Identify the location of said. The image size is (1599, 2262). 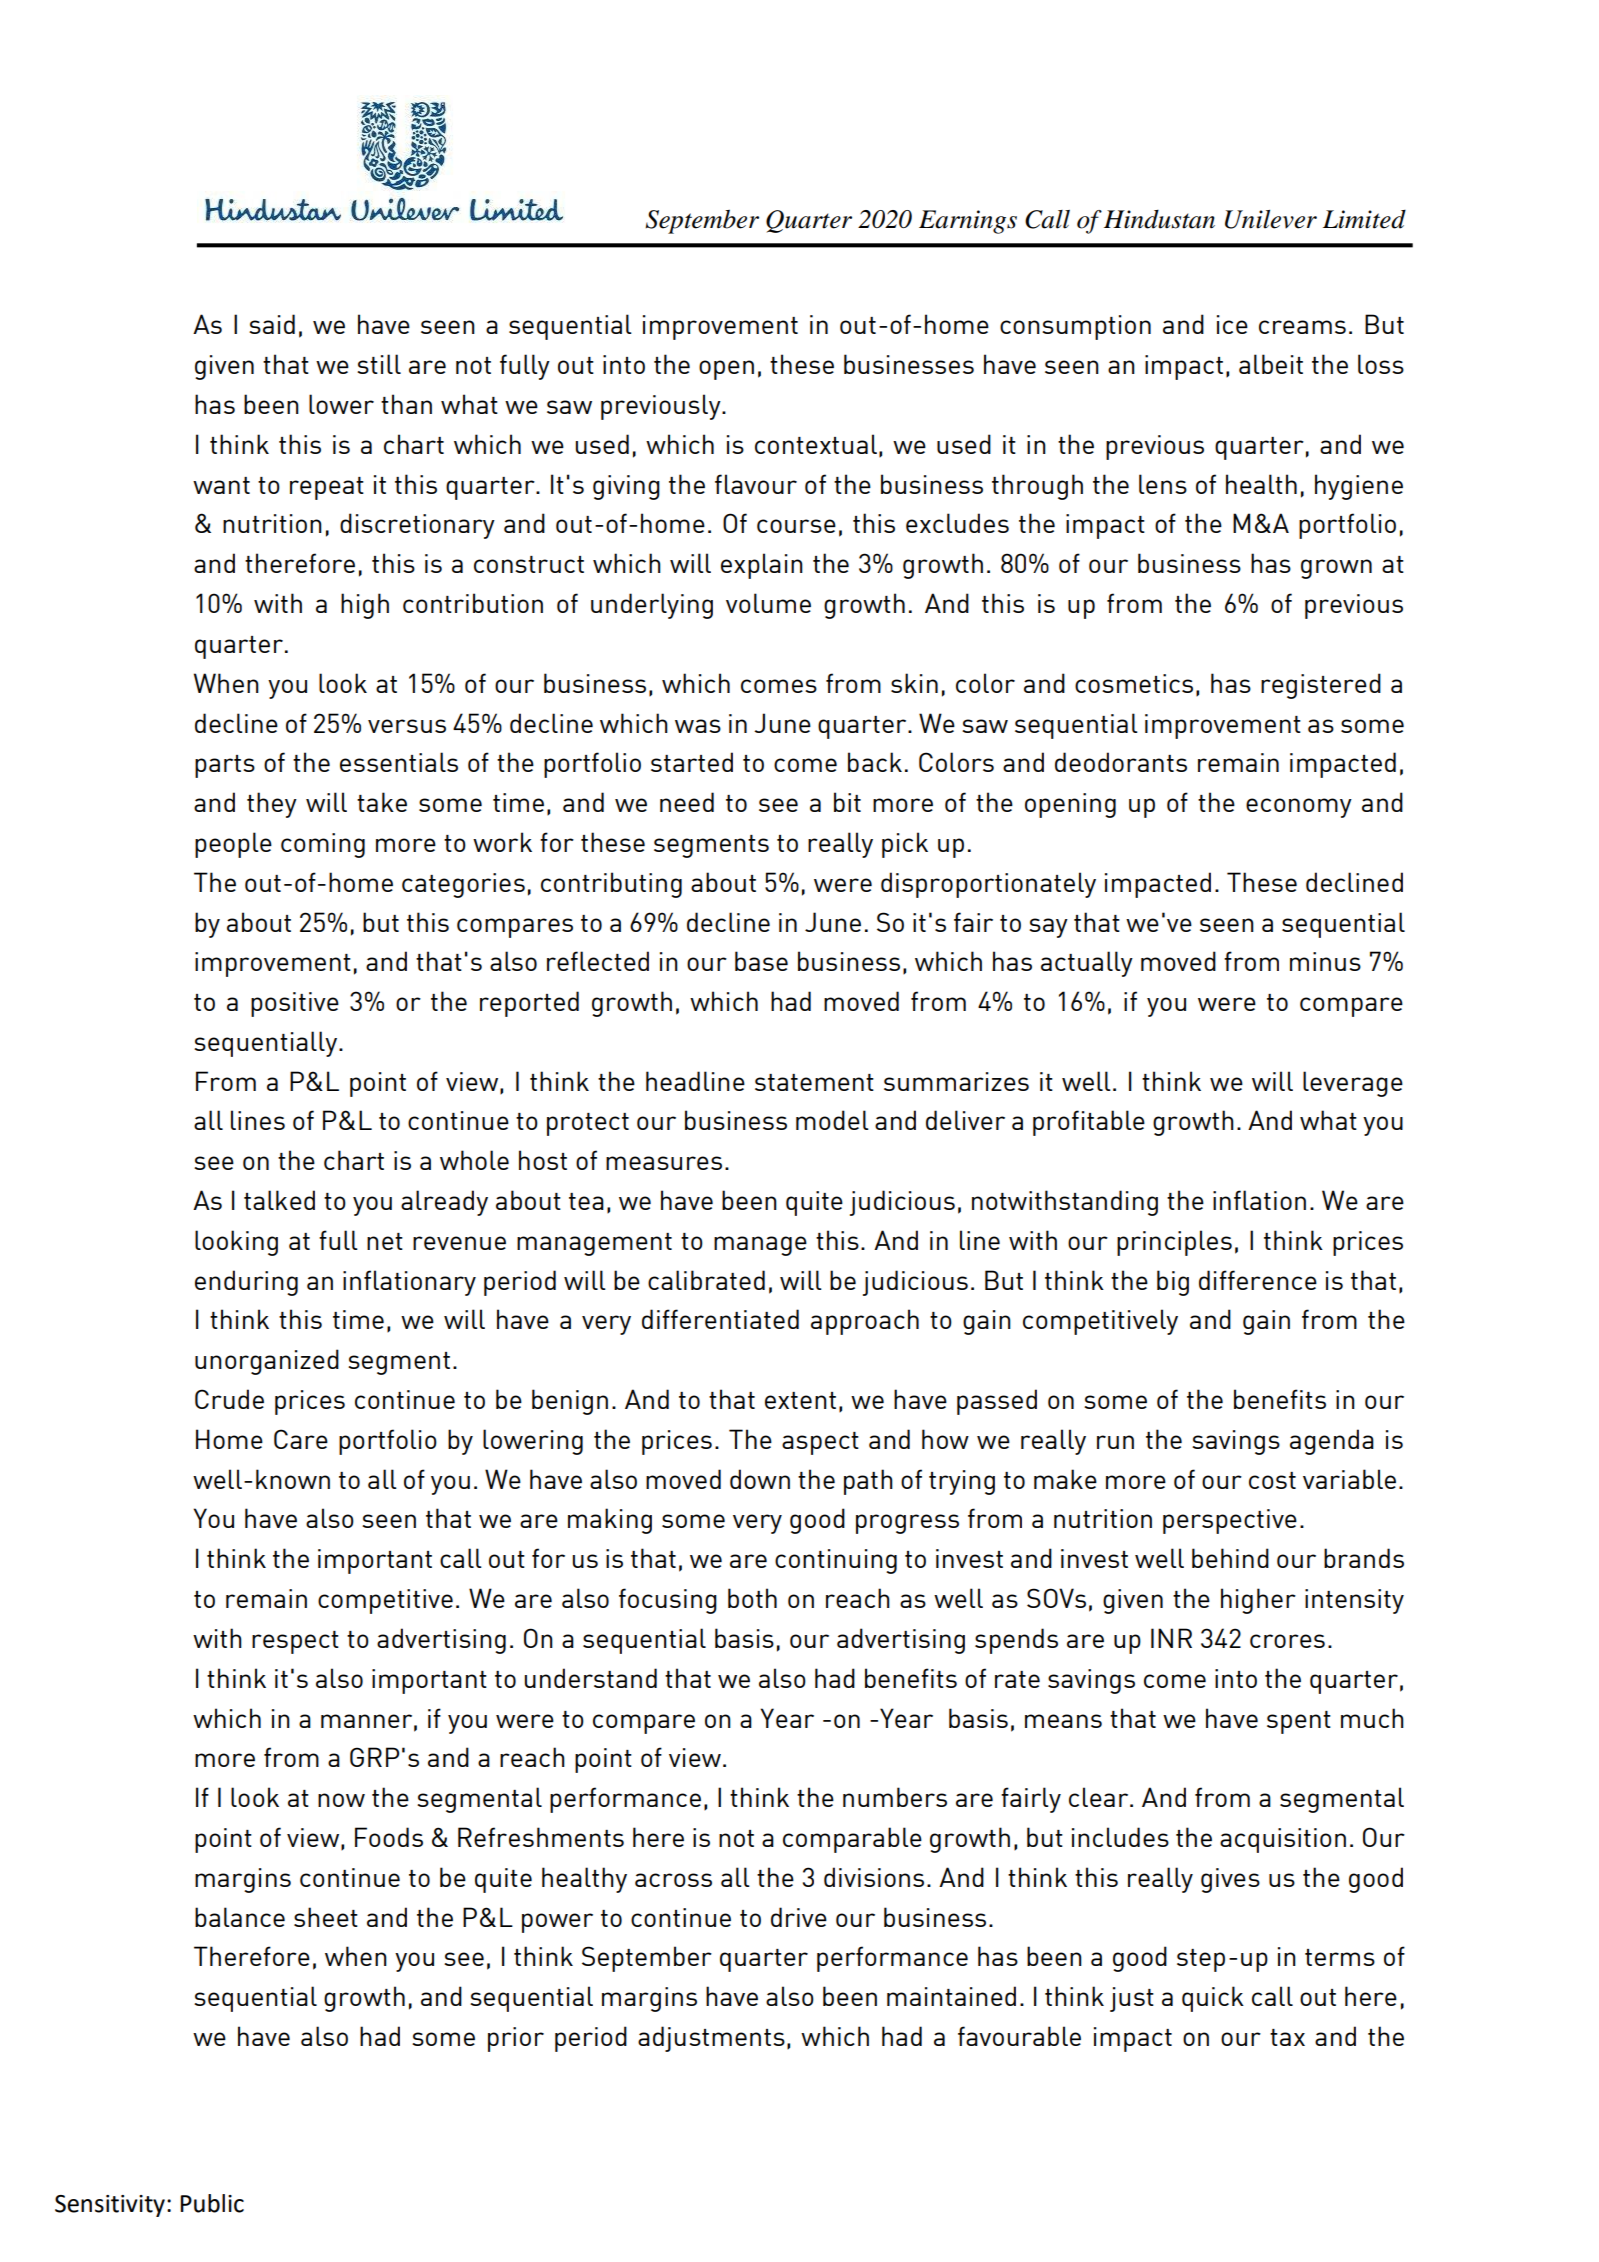
(272, 324).
